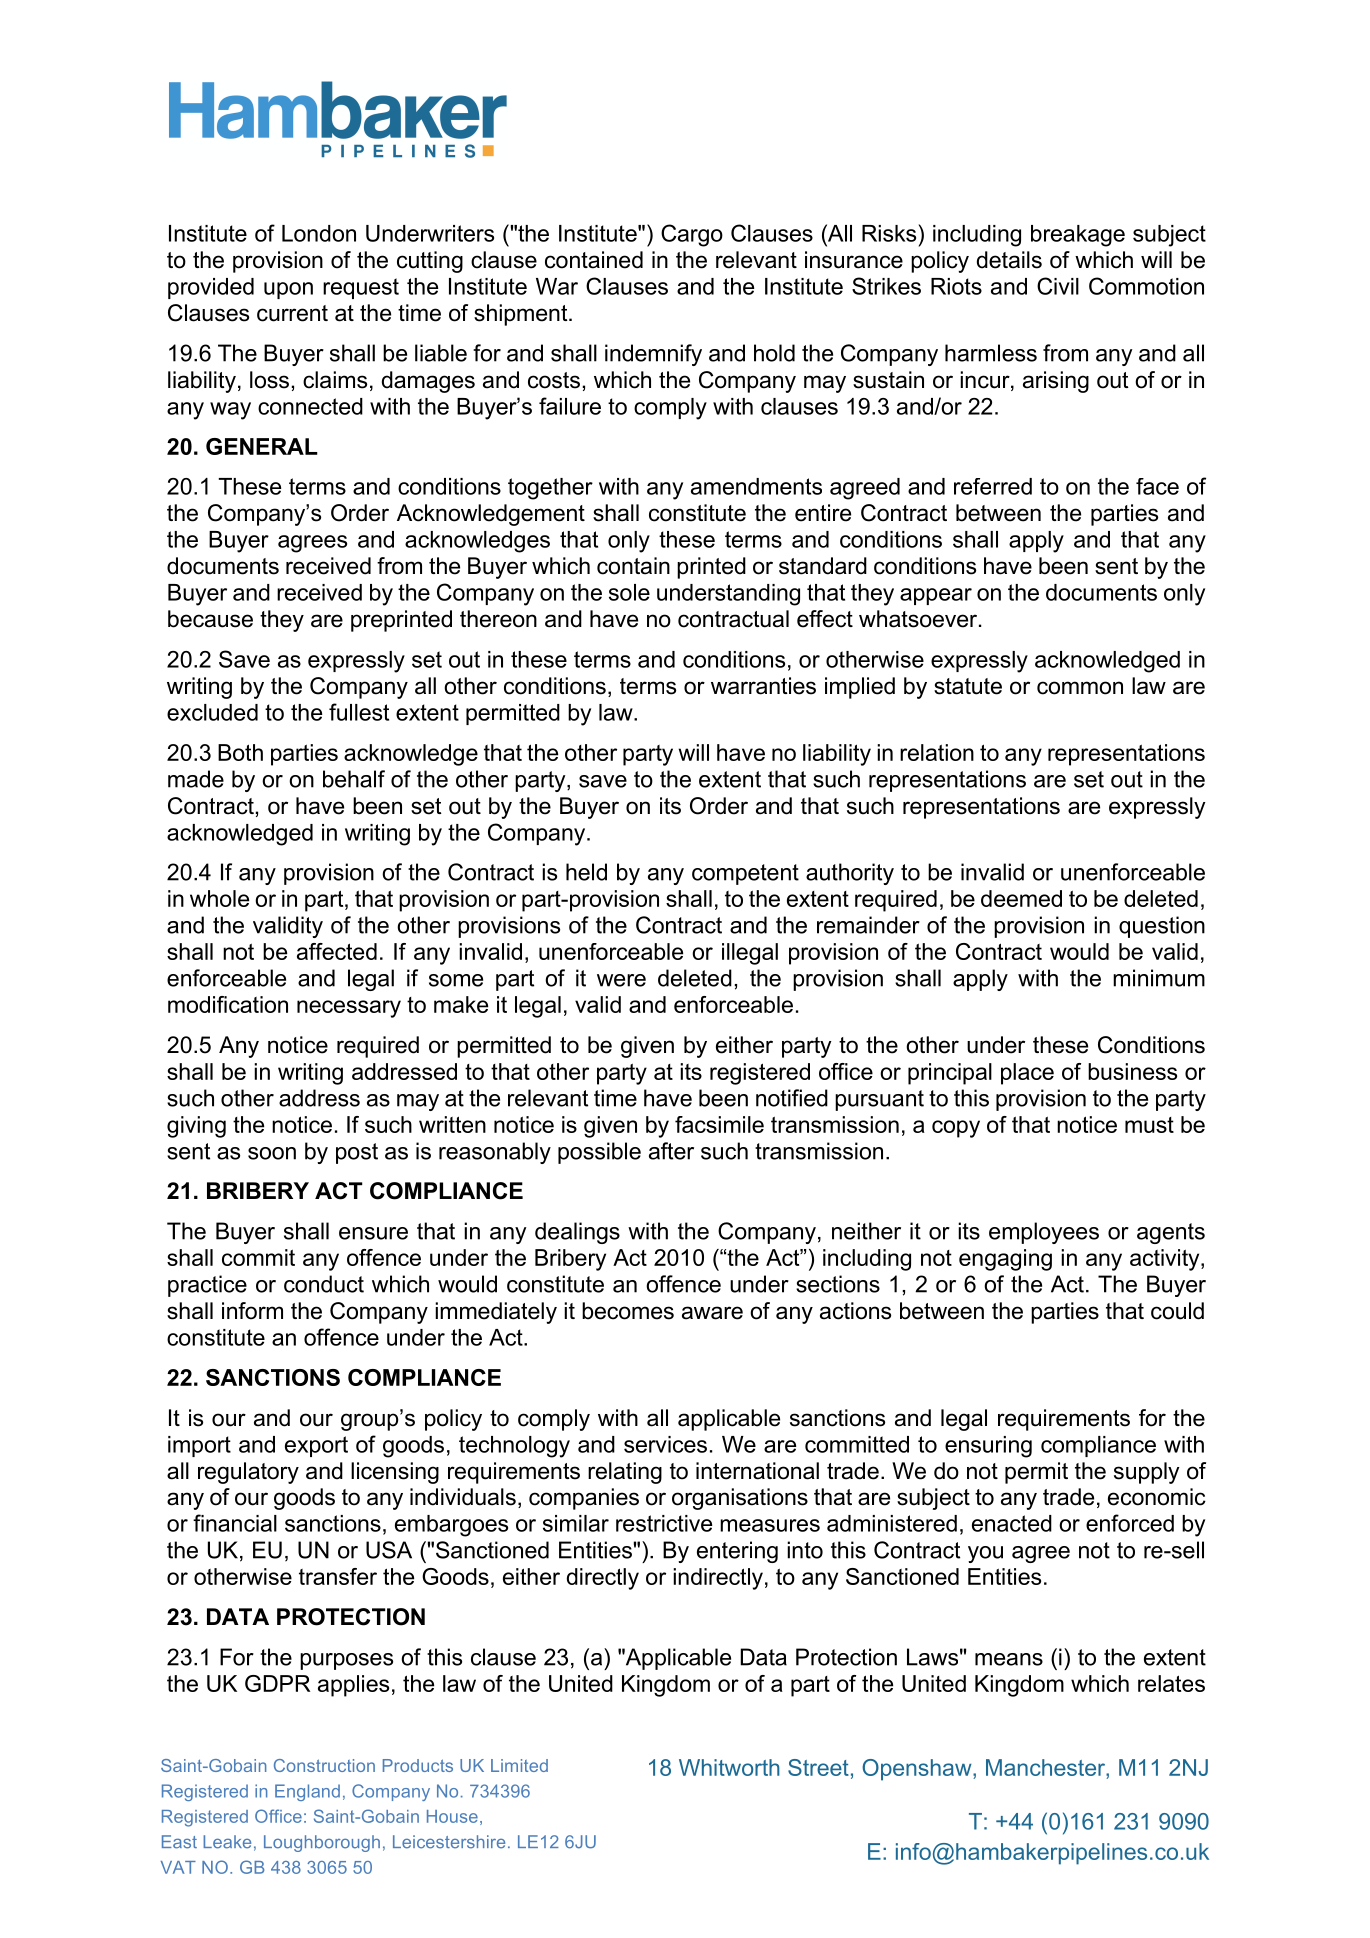 This document has width=1370, height=1938. I want to click on Whitworth, so click(729, 1767).
